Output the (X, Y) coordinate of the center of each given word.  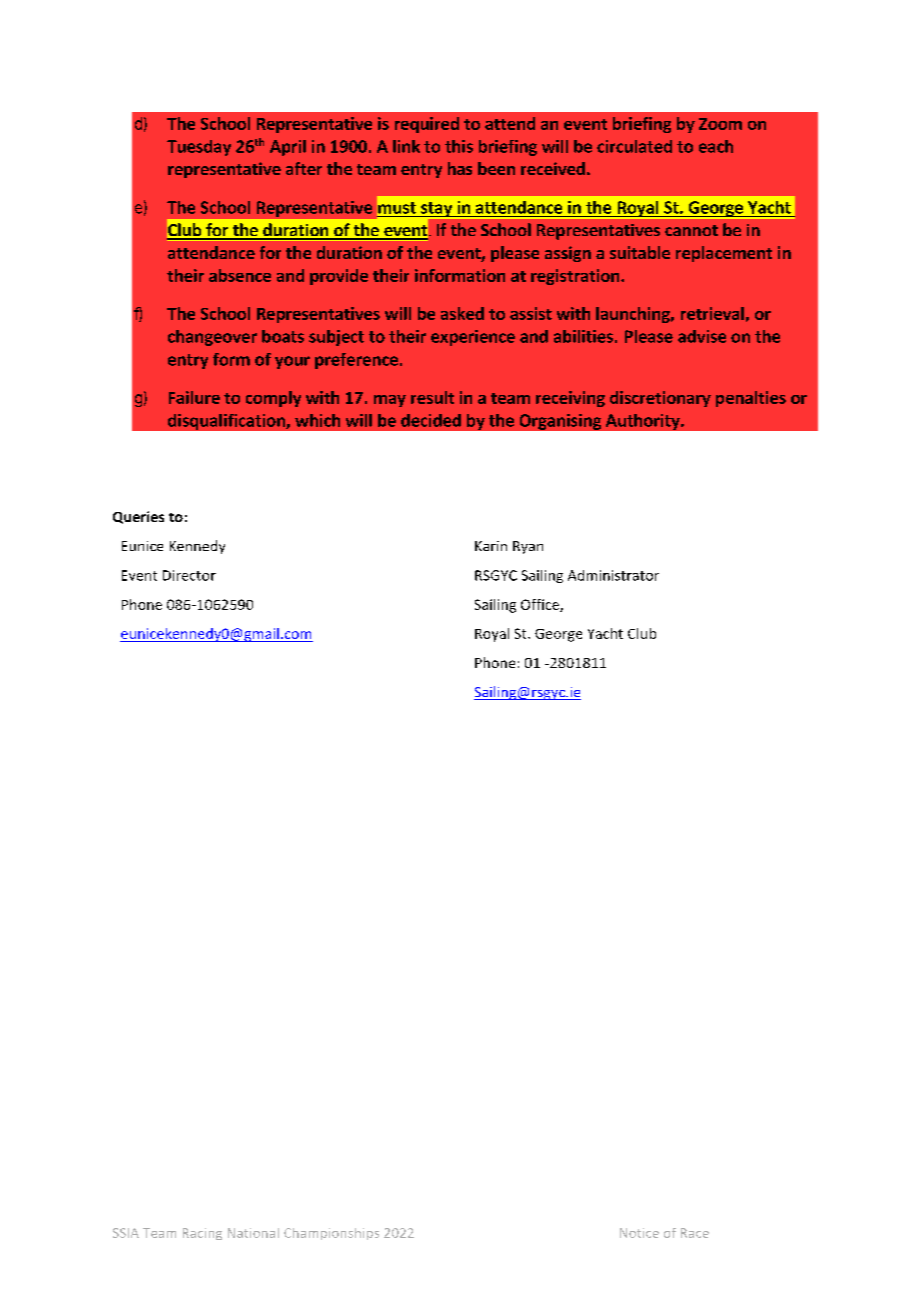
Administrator (613, 575)
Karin (491, 546)
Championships (331, 1234)
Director (189, 575)
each (716, 146)
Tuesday (199, 148)
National (253, 1233)
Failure (194, 397)
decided (431, 420)
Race (695, 1233)
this (459, 146)
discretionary (660, 399)
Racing (202, 1234)
